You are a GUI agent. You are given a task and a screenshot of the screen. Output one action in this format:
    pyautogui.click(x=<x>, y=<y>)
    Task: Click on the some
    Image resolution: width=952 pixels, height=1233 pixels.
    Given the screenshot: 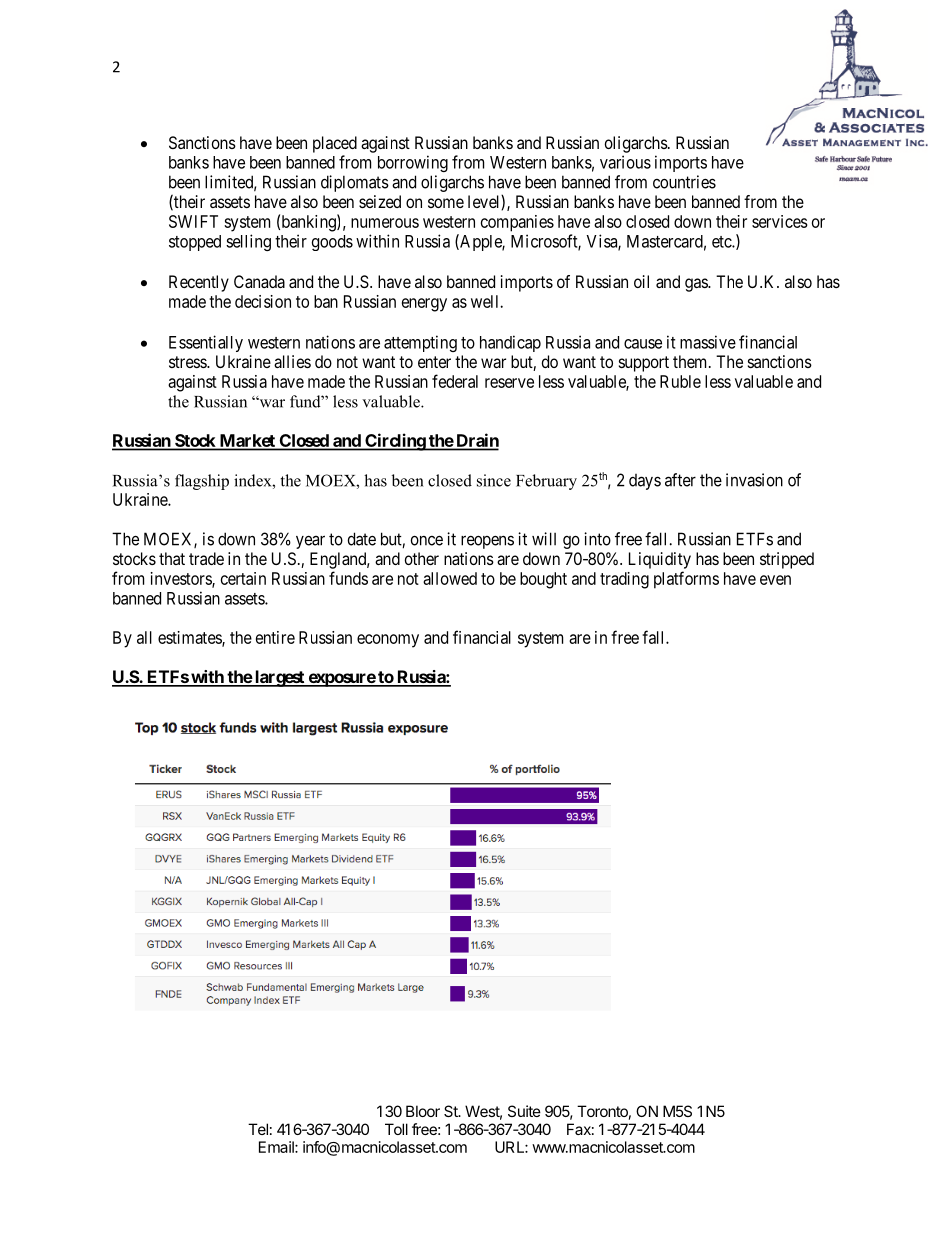 What is the action you would take?
    pyautogui.click(x=446, y=203)
